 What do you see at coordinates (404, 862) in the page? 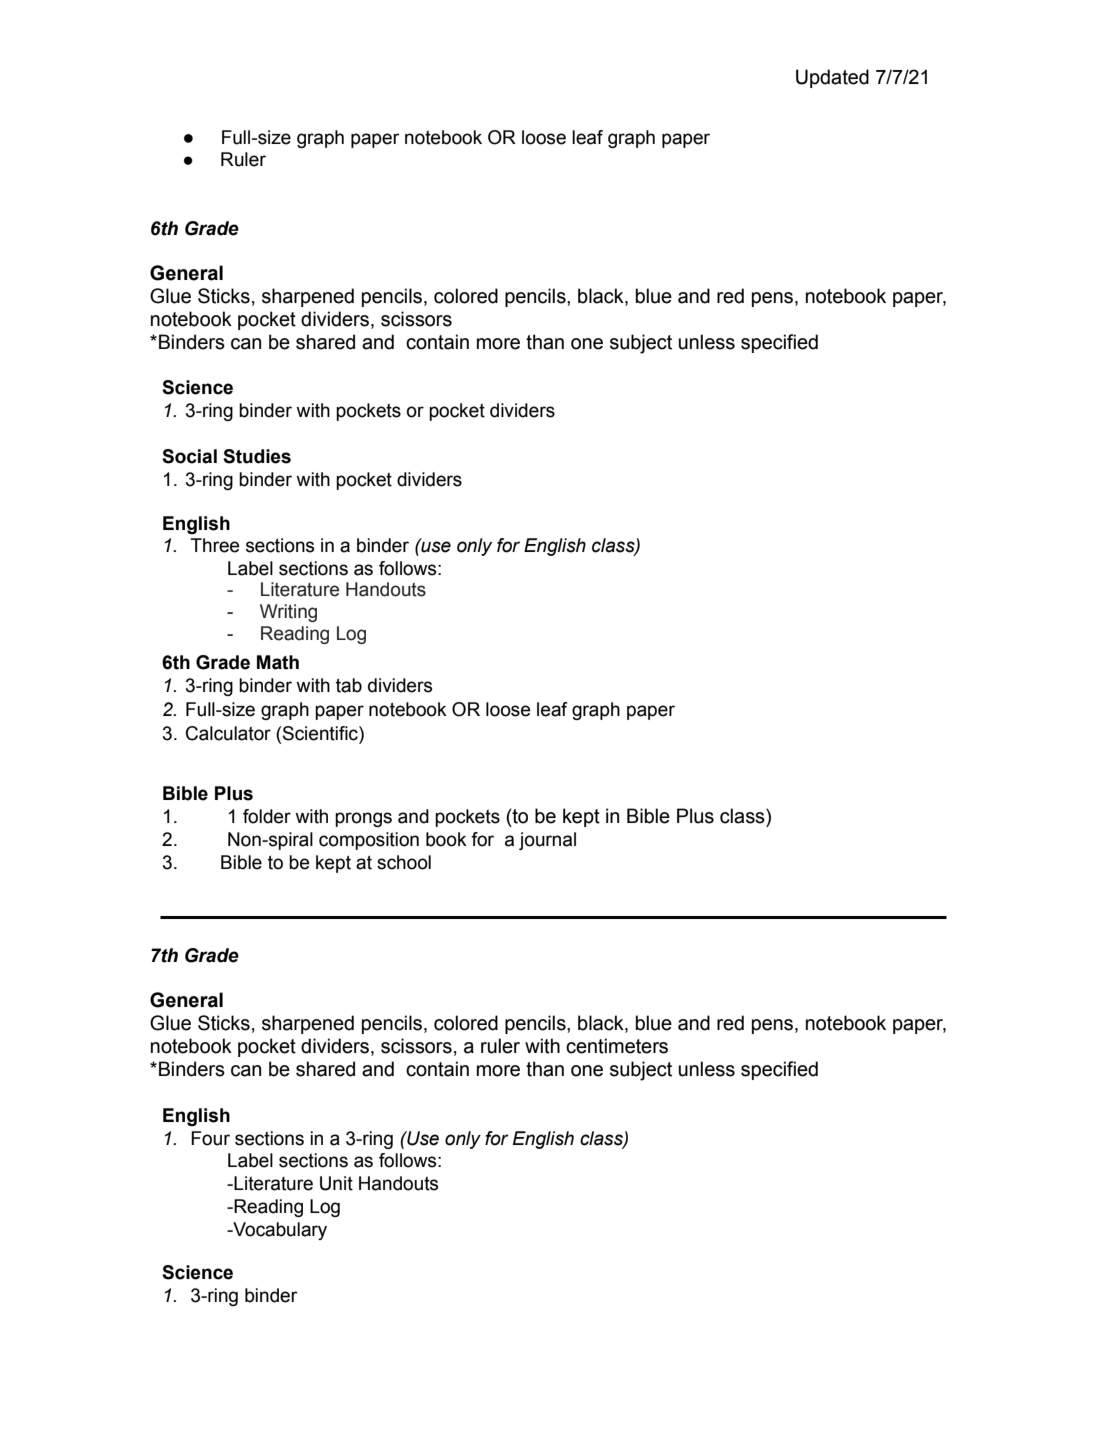
I see `school` at bounding box center [404, 862].
